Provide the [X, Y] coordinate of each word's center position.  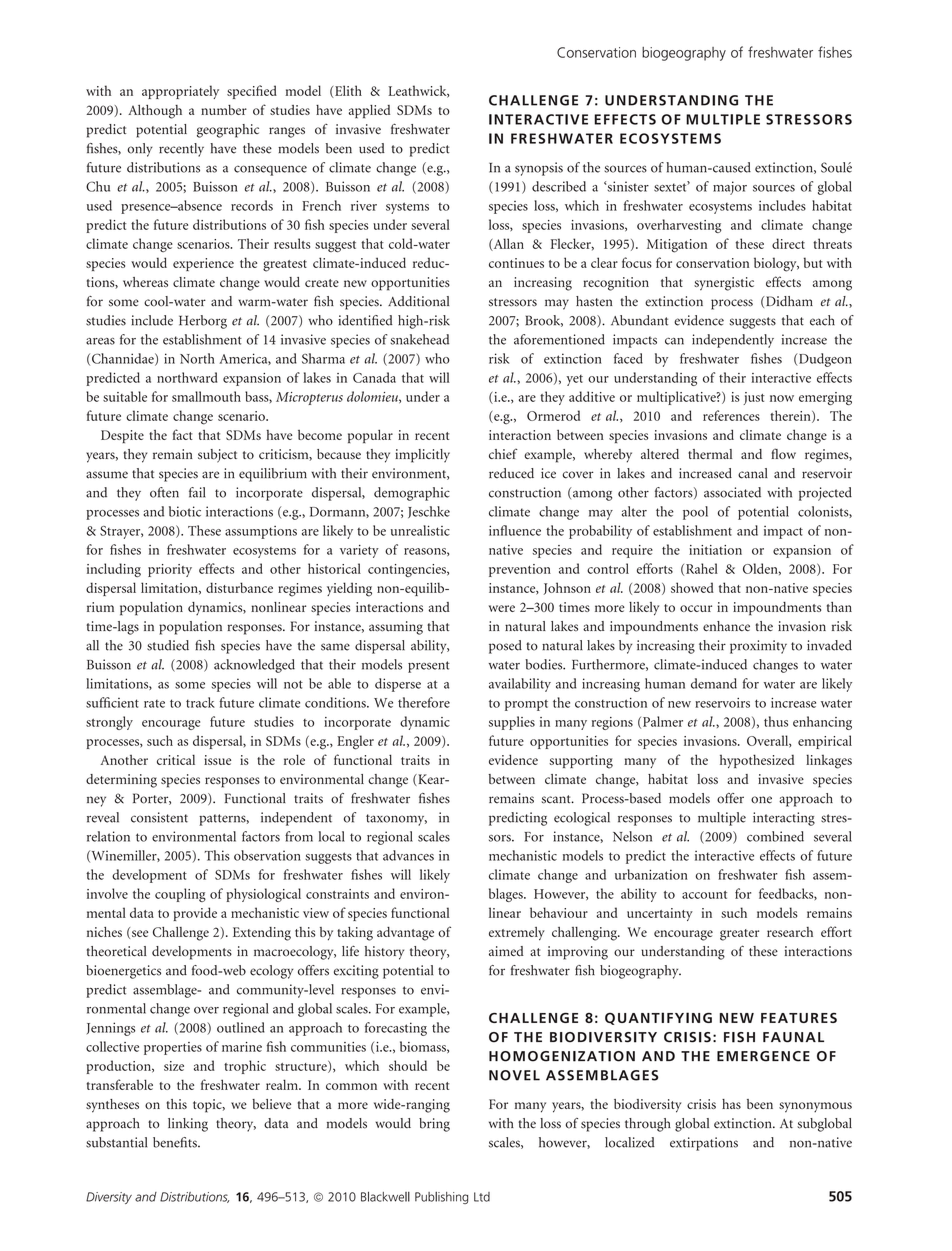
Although [155, 112]
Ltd [482, 1197]
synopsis [539, 169]
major [730, 188]
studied [168, 645]
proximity [758, 647]
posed [505, 647]
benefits [176, 1142]
